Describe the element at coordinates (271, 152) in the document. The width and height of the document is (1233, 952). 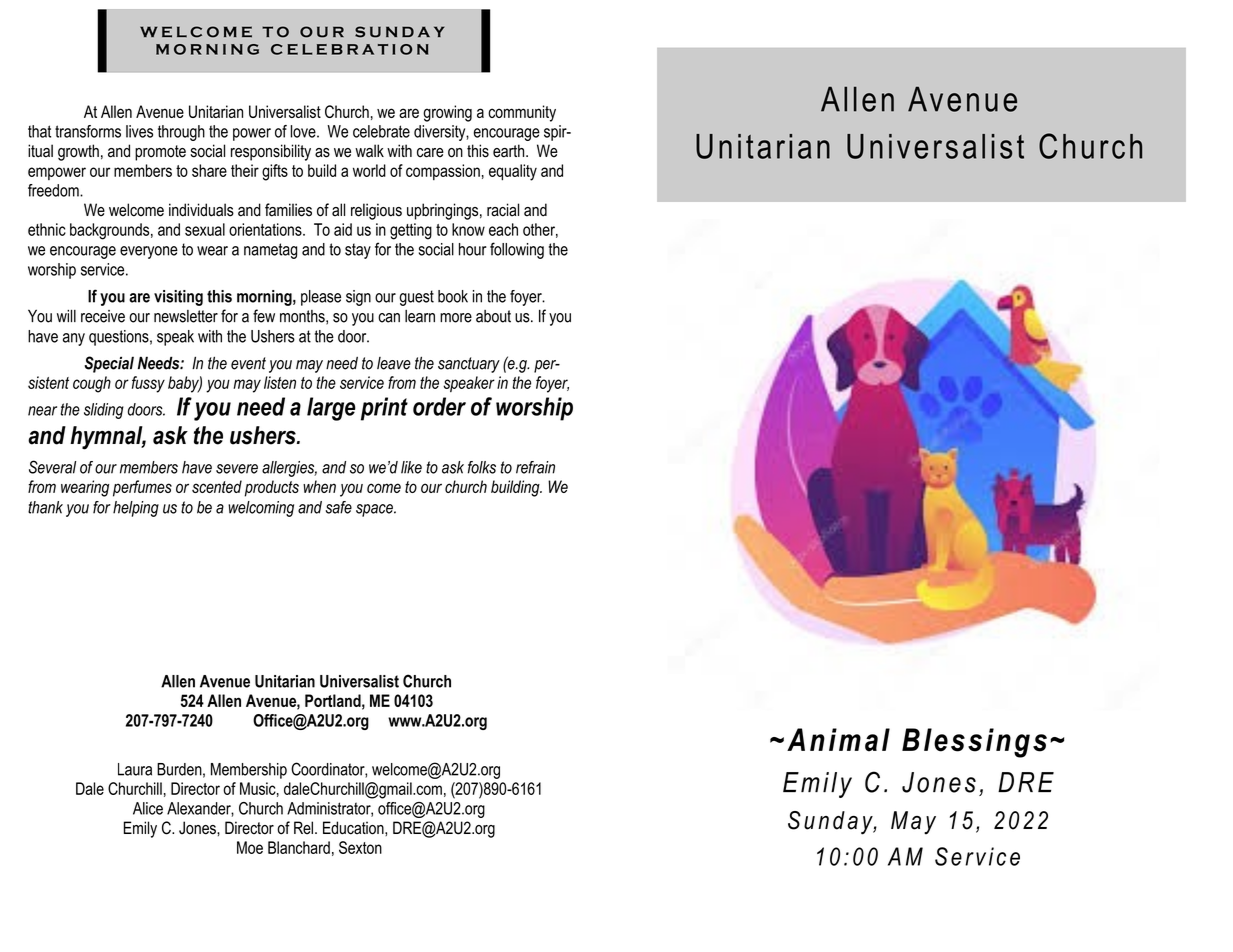
I see `responsibility` at that location.
